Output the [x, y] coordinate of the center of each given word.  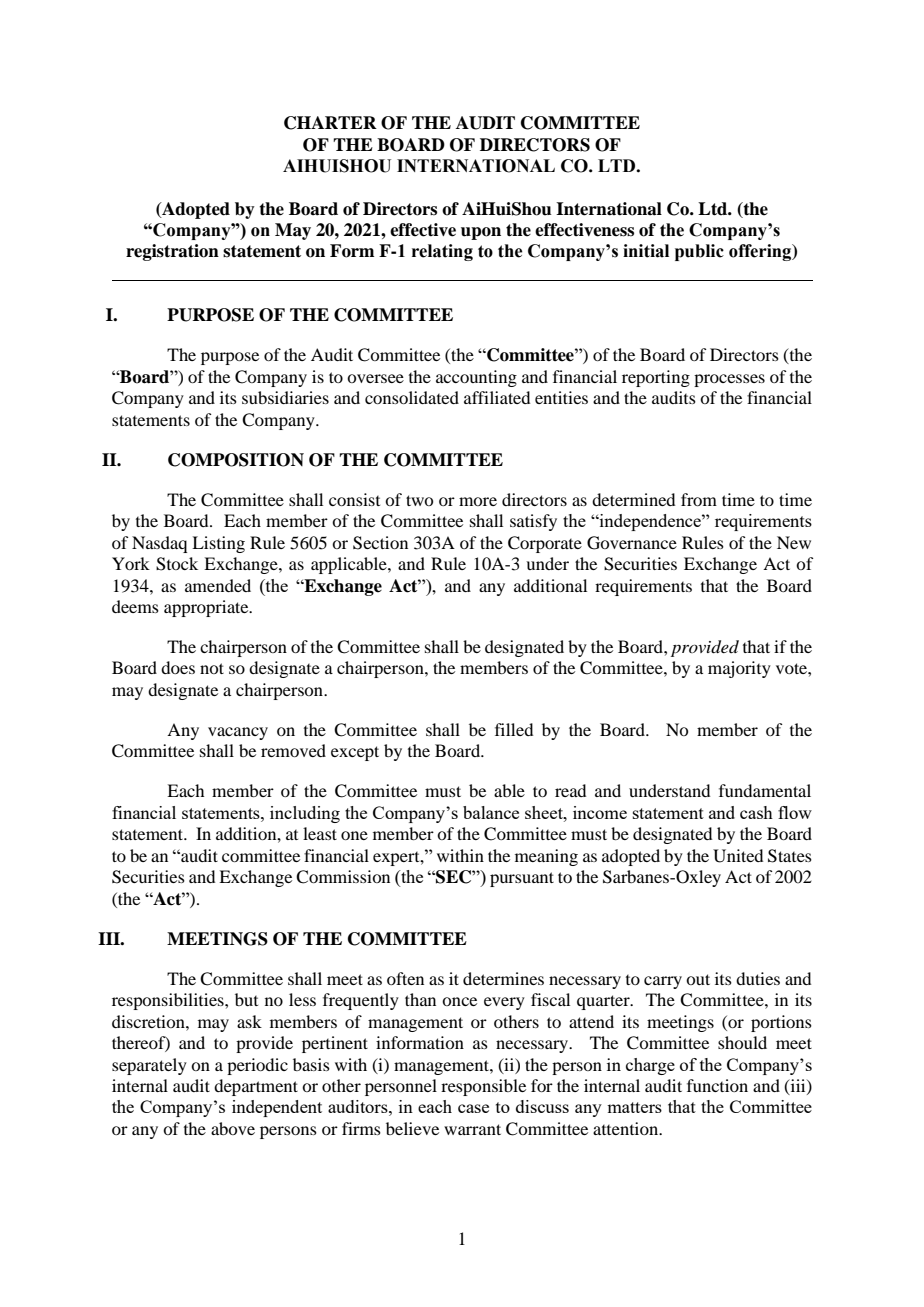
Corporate [545, 544]
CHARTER [330, 123]
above [233, 1128]
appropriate [207, 608]
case [473, 1108]
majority [739, 669]
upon [481, 233]
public [699, 252]
